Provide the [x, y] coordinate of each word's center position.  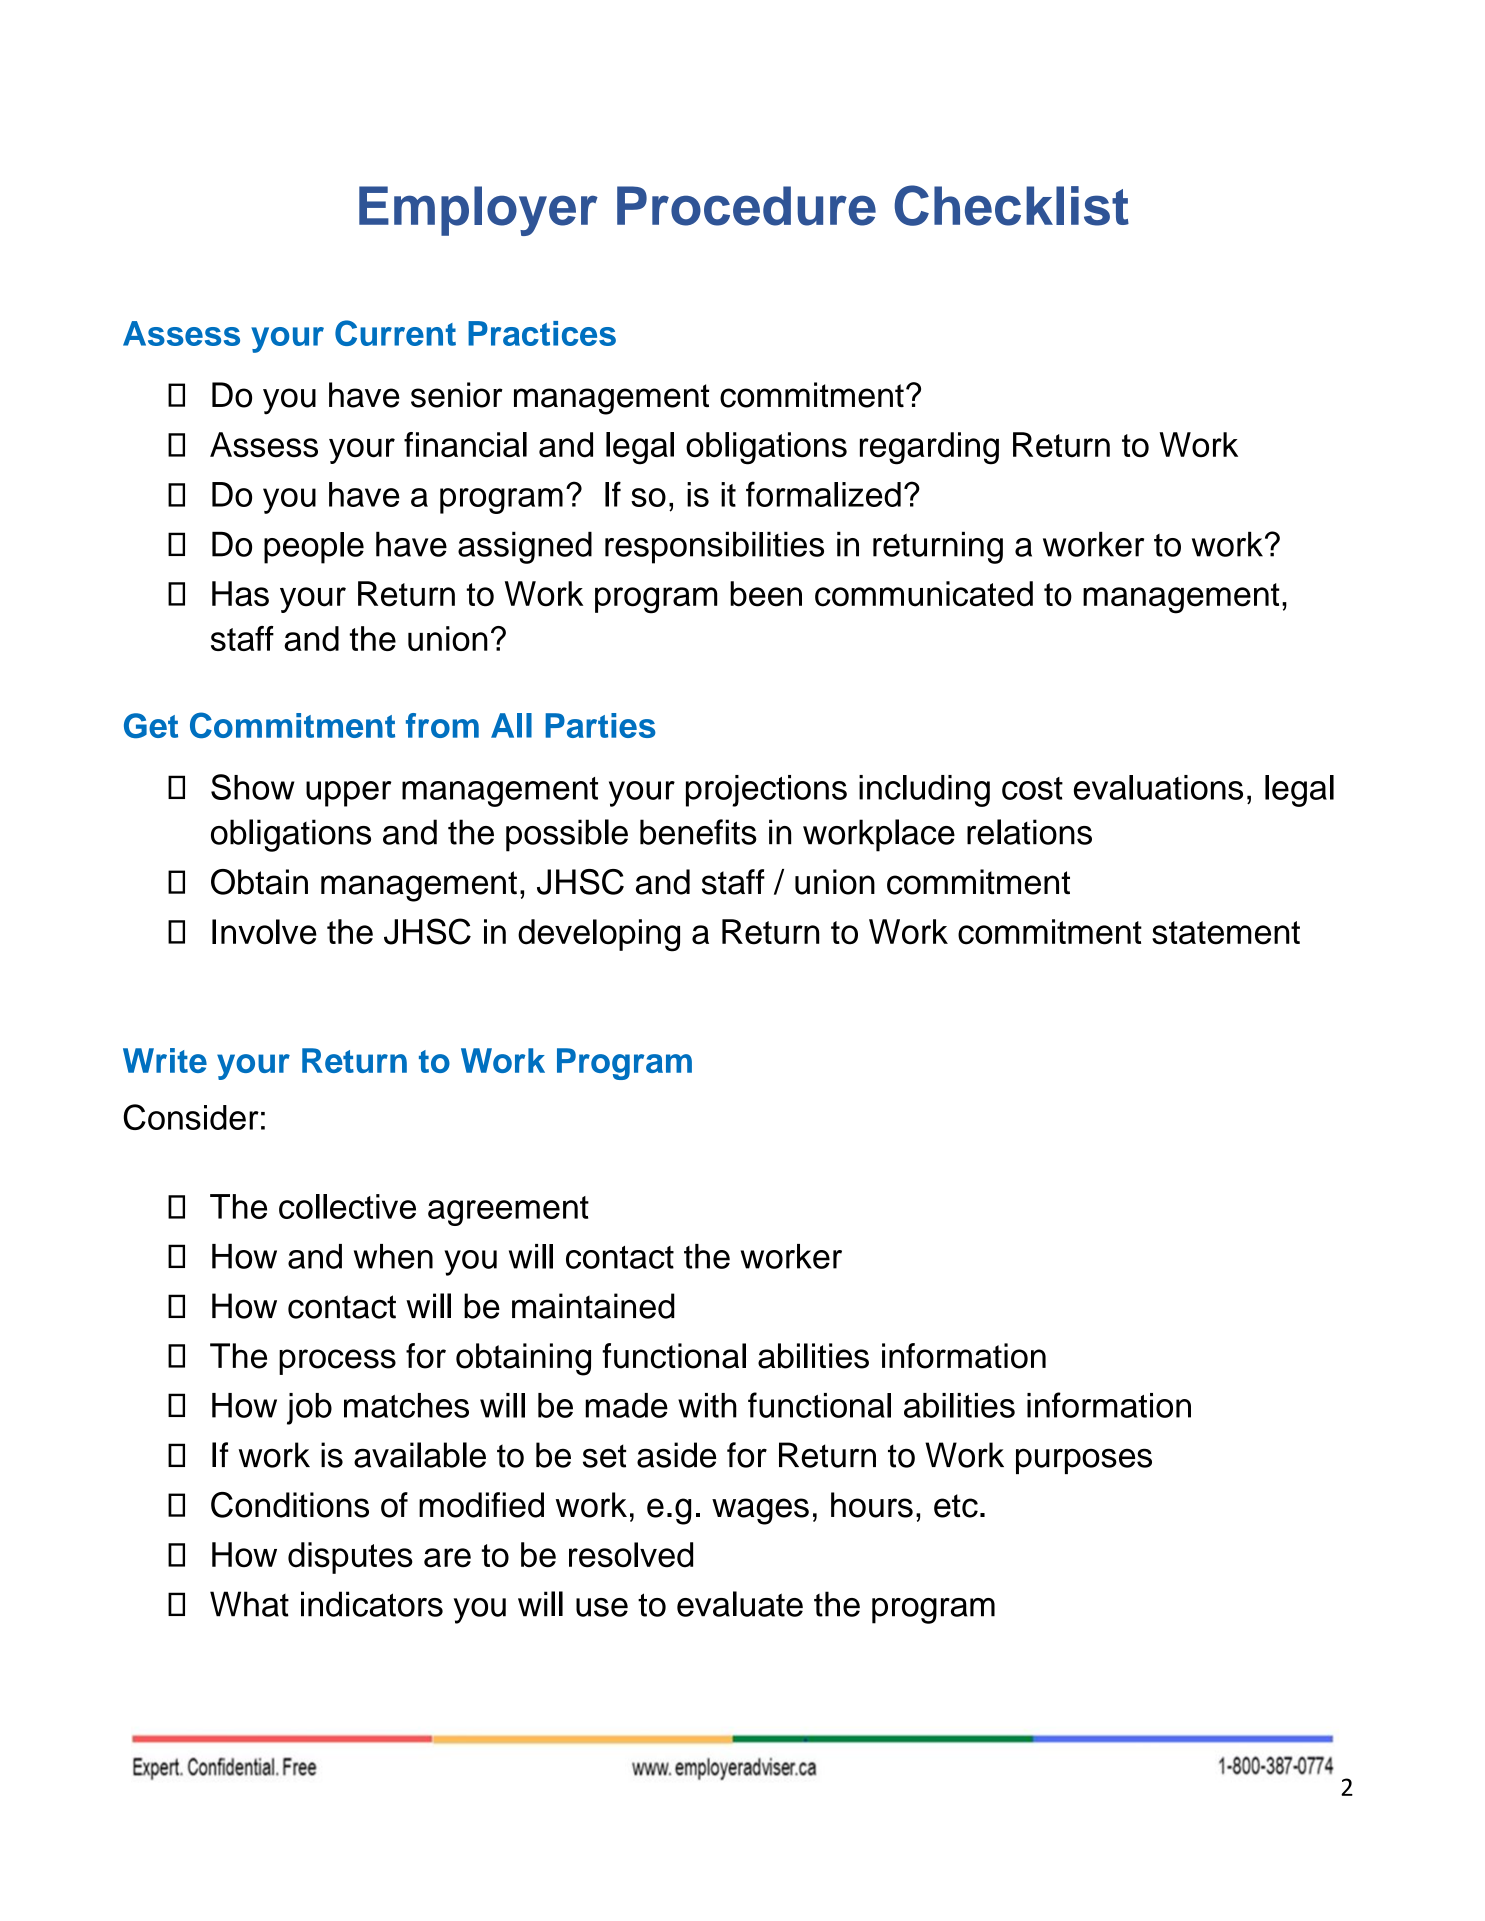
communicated [924, 594]
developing [599, 935]
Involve [264, 932]
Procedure [746, 206]
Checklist [1011, 205]
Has [240, 594]
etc [956, 1506]
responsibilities [714, 548]
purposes [1084, 1461]
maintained [593, 1306]
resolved [631, 1555]
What [249, 1604]
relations [1029, 832]
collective [347, 1206]
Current [395, 333]
